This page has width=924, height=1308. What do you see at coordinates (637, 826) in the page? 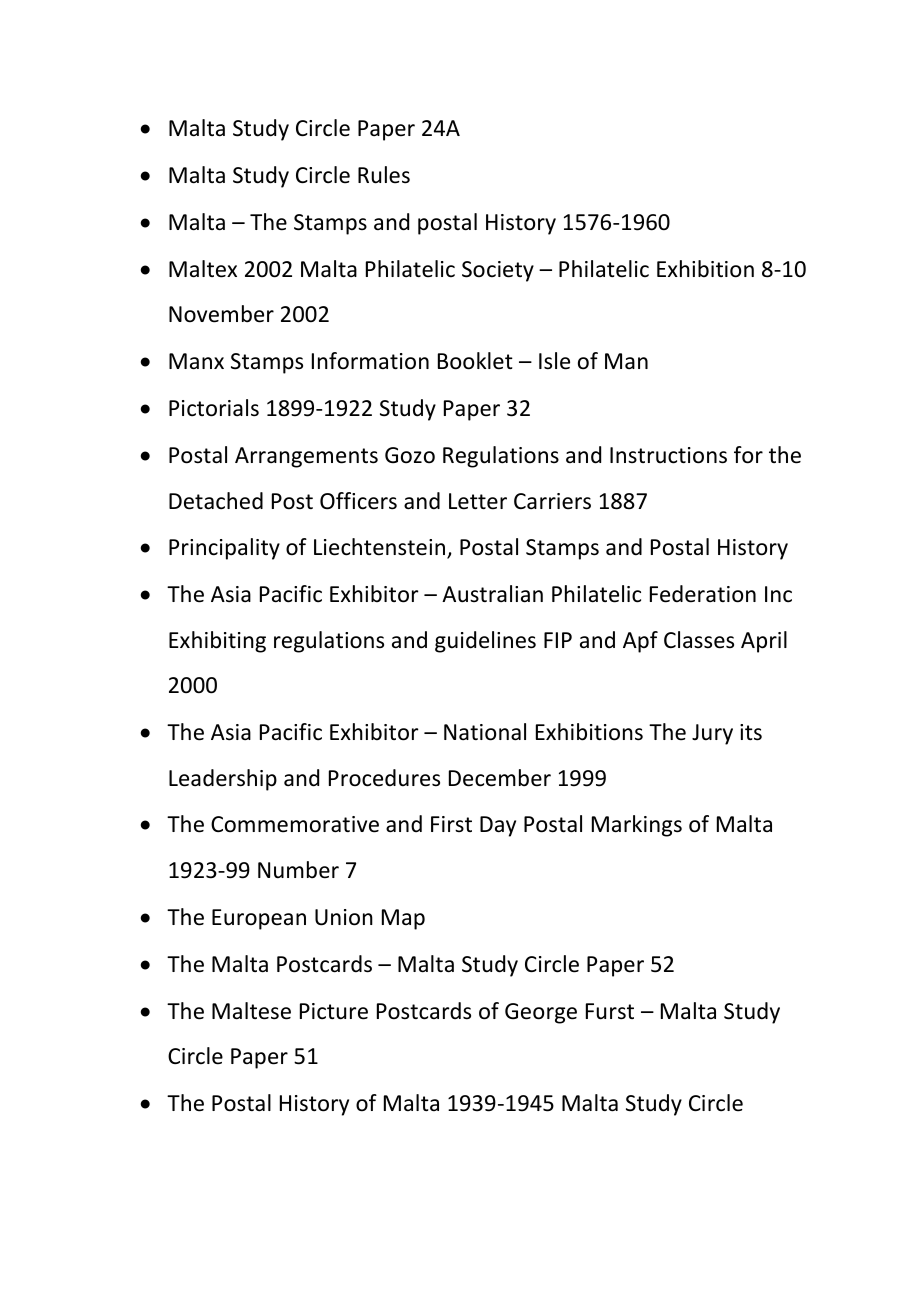
I see `Markings` at bounding box center [637, 826].
